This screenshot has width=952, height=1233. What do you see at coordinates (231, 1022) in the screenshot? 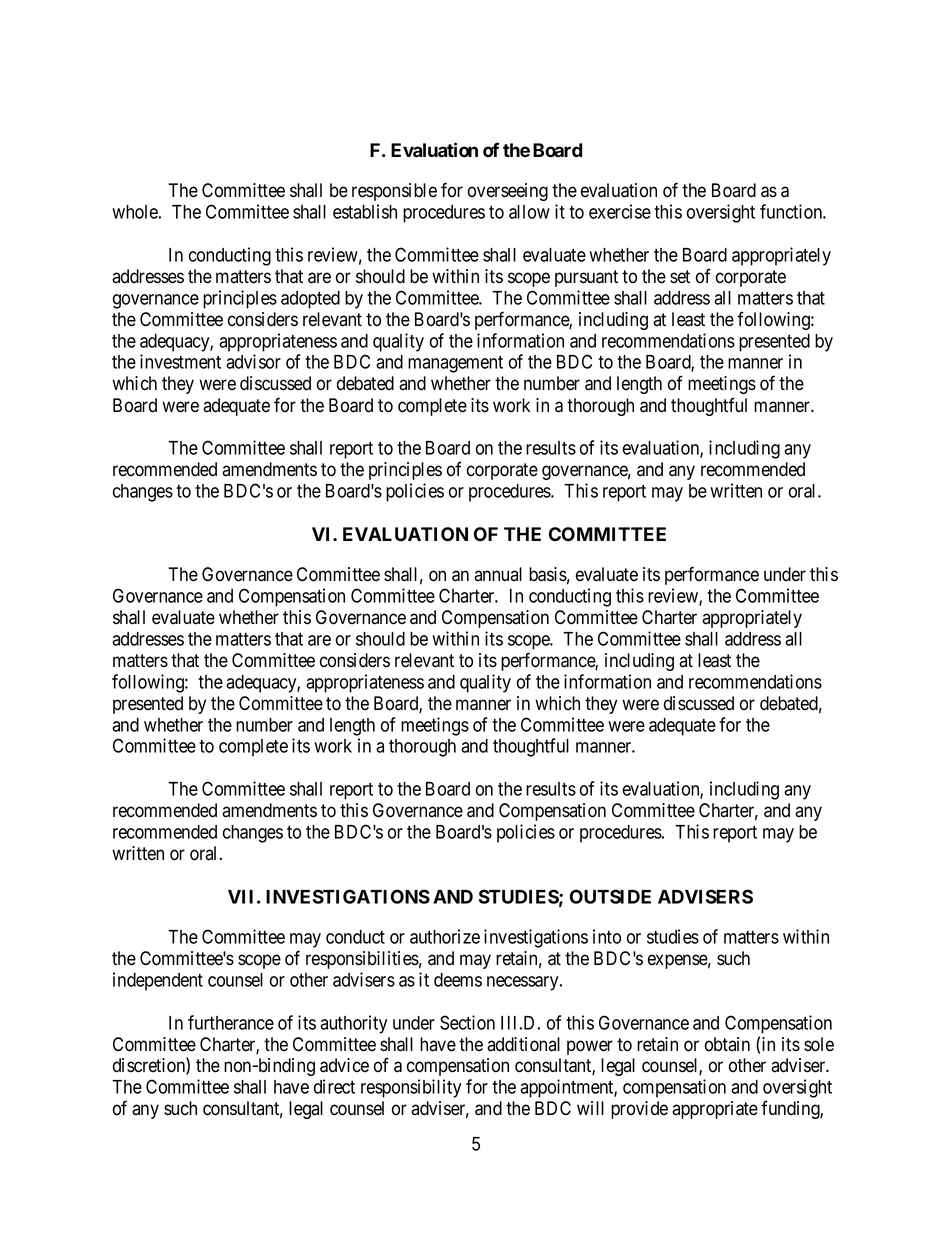
I see `furtherance` at bounding box center [231, 1022].
